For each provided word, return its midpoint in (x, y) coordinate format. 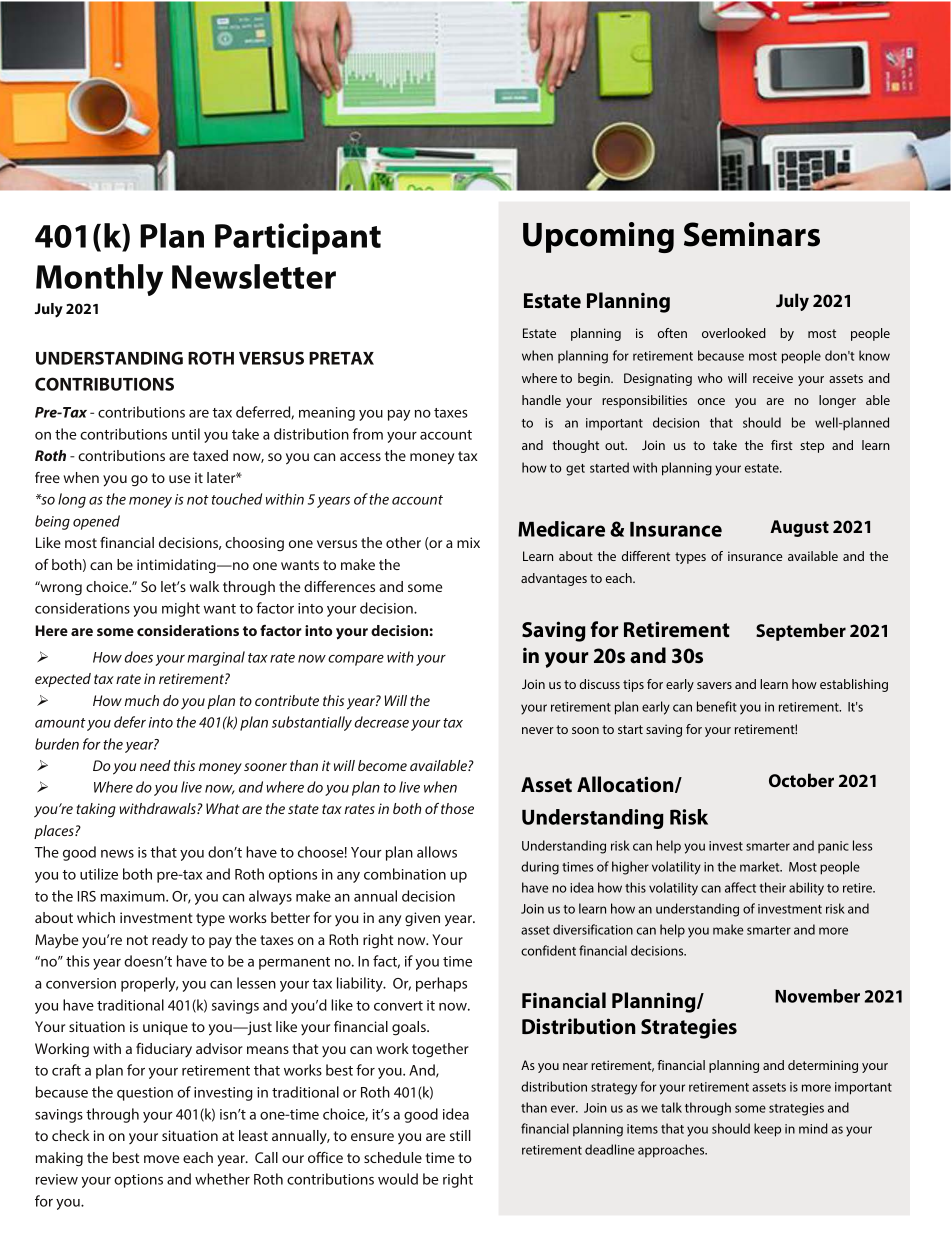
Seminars (752, 234)
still (460, 1135)
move (161, 1159)
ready (170, 941)
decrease (381, 722)
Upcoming (598, 237)
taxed (210, 455)
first (782, 445)
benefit (717, 706)
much (141, 700)
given (422, 919)
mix (468, 542)
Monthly (99, 280)
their (772, 887)
